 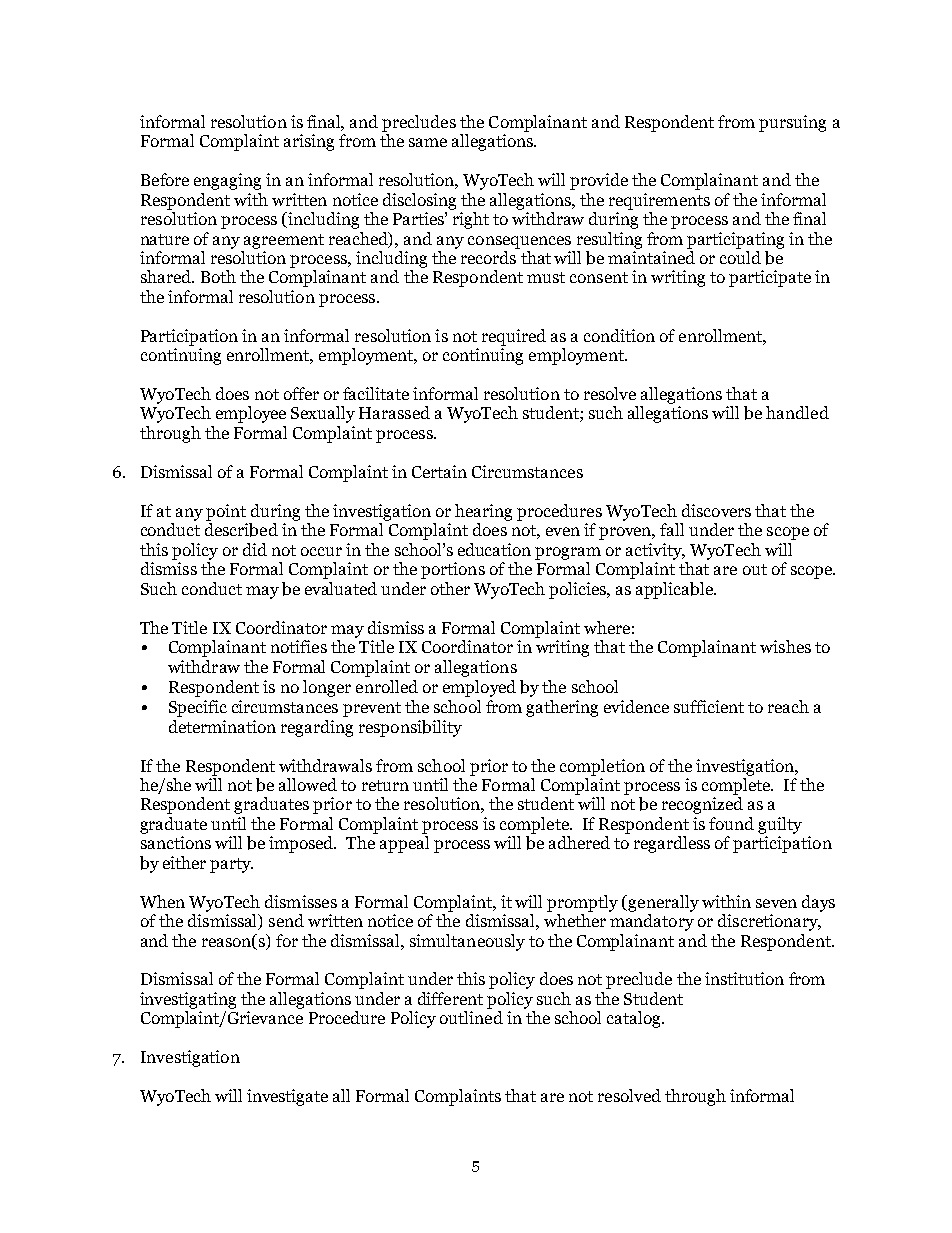 I want to click on employee, so click(x=251, y=414).
